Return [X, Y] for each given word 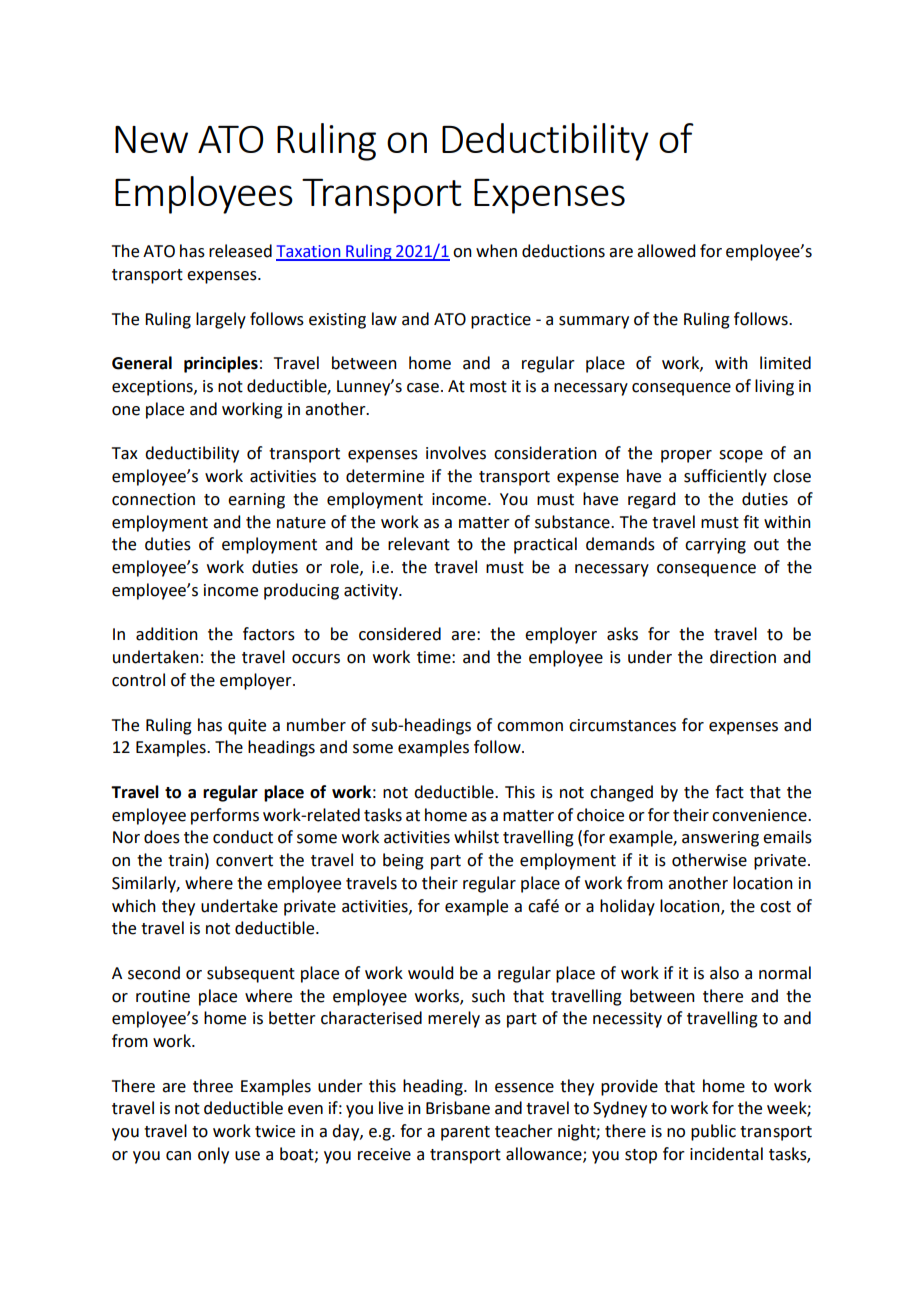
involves [456, 453]
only [213, 1155]
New [151, 139]
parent [465, 1133]
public [713, 1132]
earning [256, 501]
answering [720, 839]
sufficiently [725, 477]
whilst [476, 837]
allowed [666, 251]
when [496, 251]
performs [225, 816]
